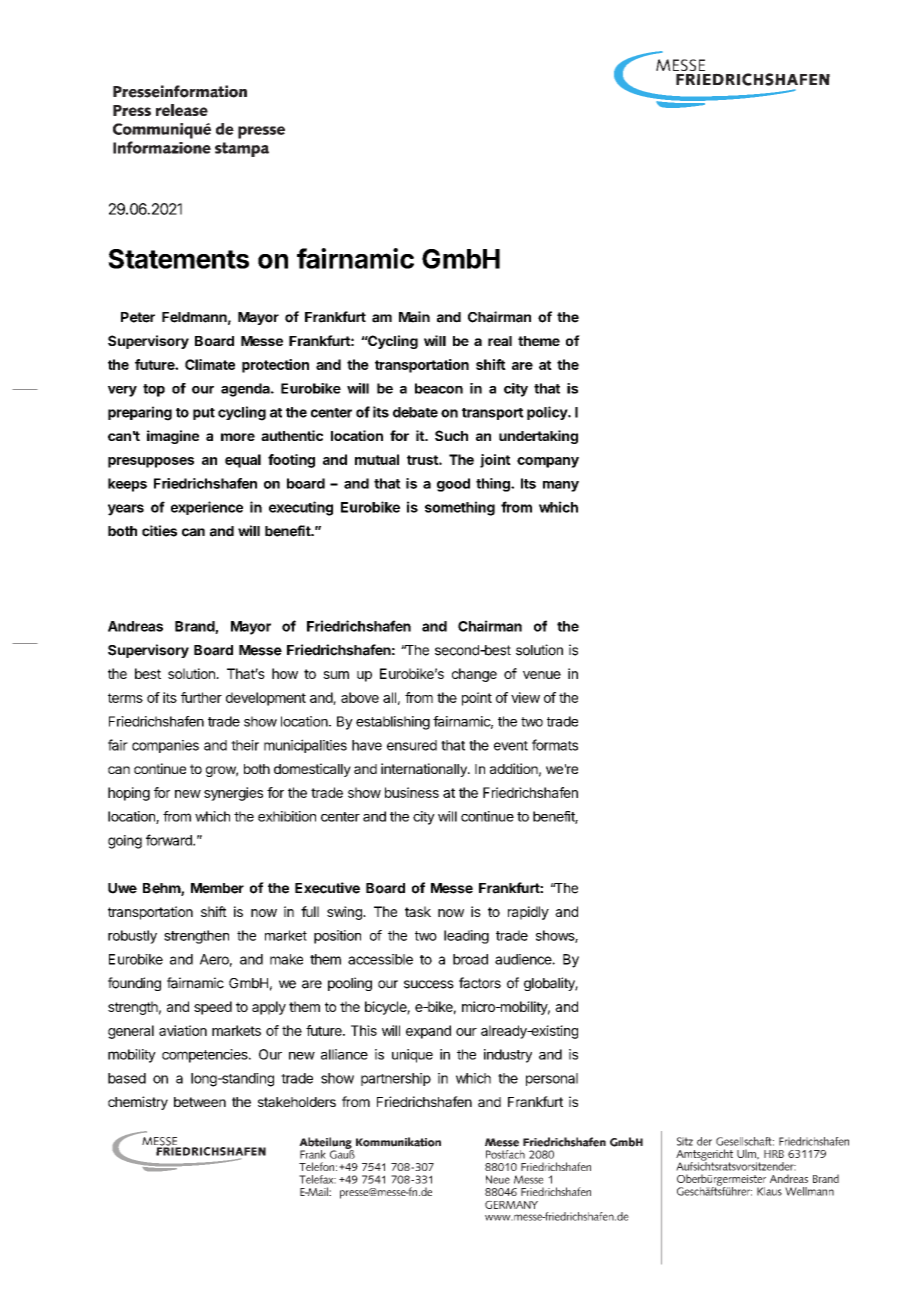 This image has width=924, height=1308. Describe the element at coordinates (182, 110) in the image. I see `release` at that location.
